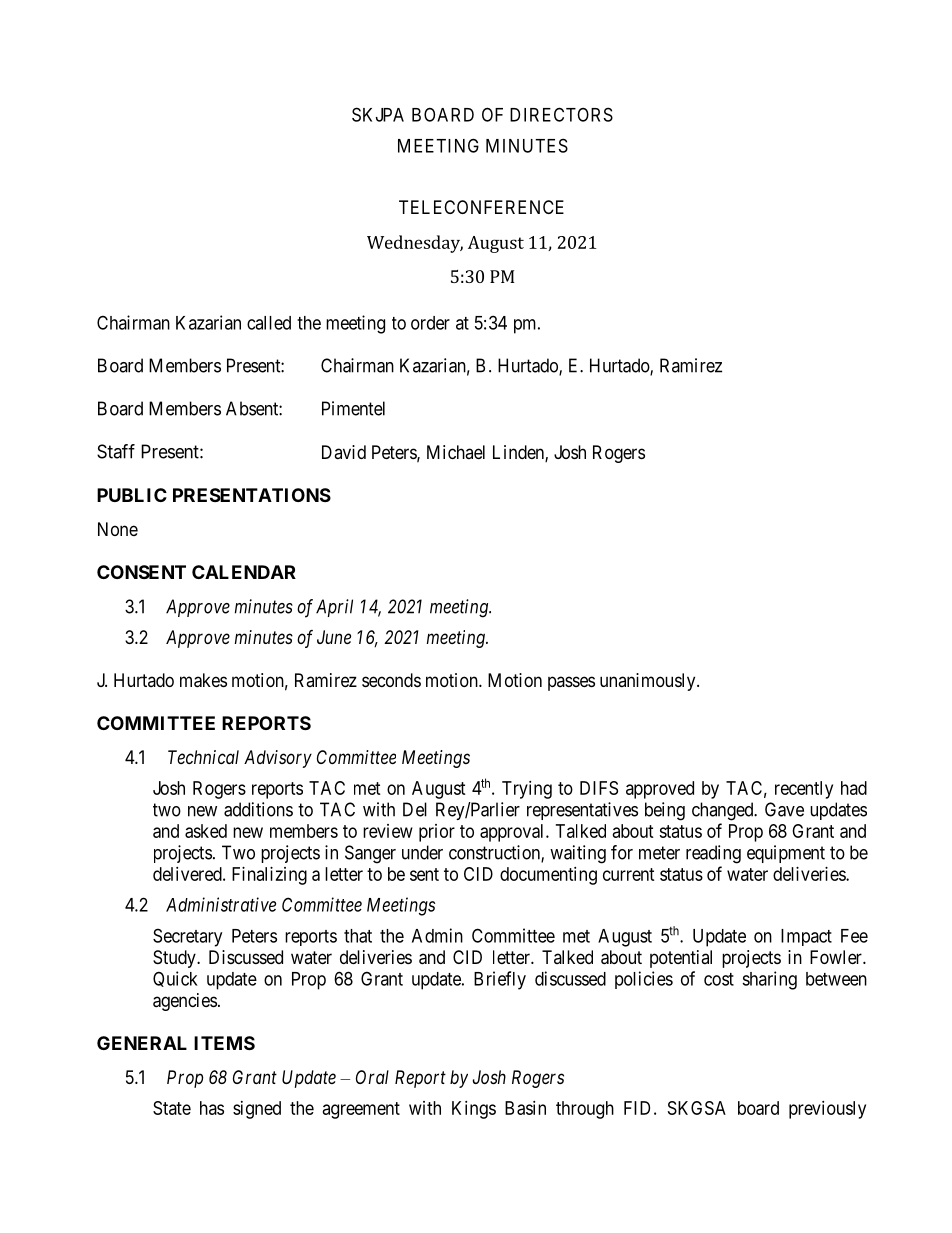  I want to click on TELECONFERENCE, so click(481, 207).
